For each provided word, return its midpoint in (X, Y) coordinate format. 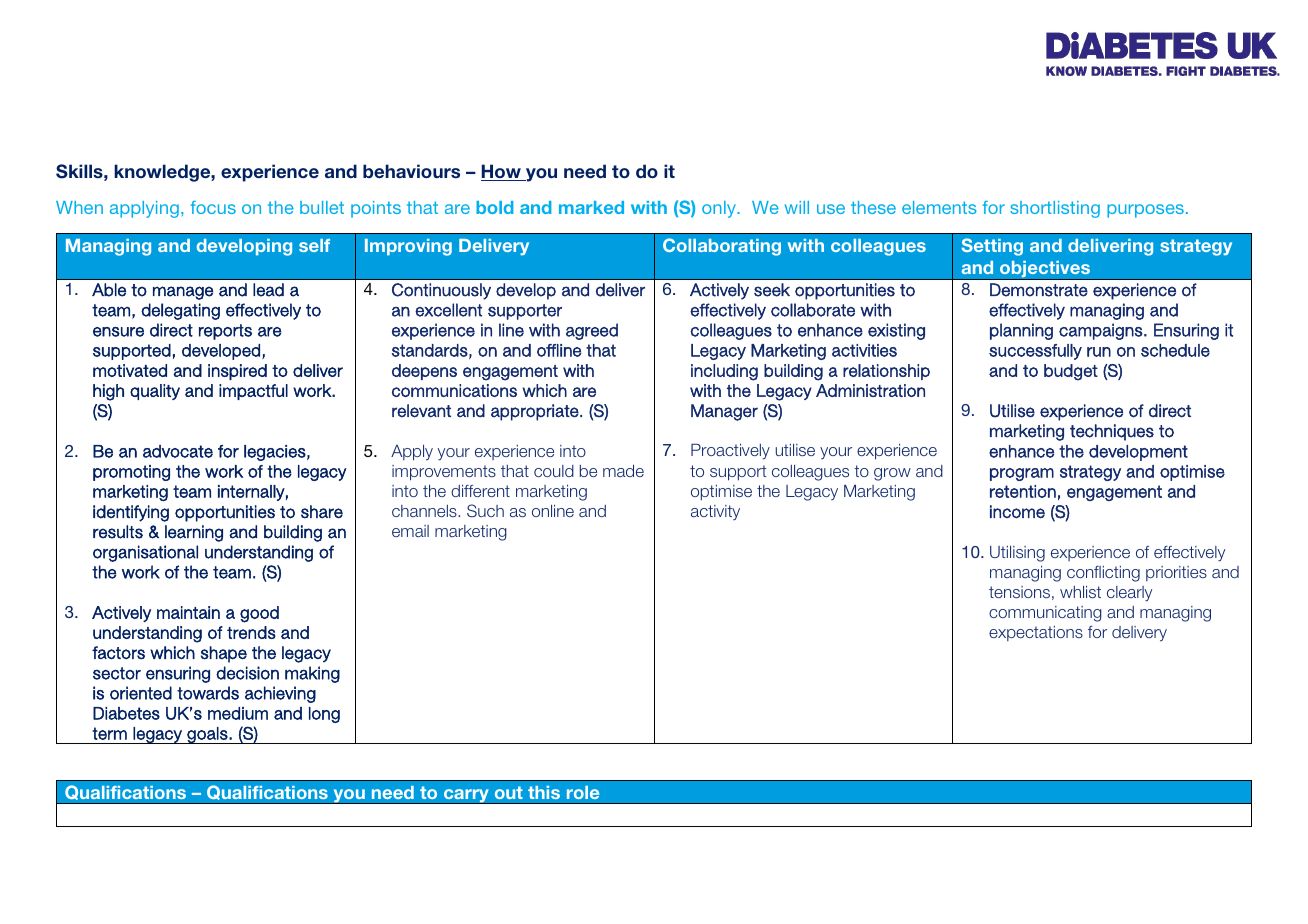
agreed (592, 331)
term (109, 733)
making (312, 674)
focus (213, 207)
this (544, 792)
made (623, 471)
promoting (131, 473)
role (583, 792)
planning (1021, 331)
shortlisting (1055, 209)
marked (591, 207)
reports (225, 332)
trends (251, 632)
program (1022, 474)
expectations (1036, 633)
